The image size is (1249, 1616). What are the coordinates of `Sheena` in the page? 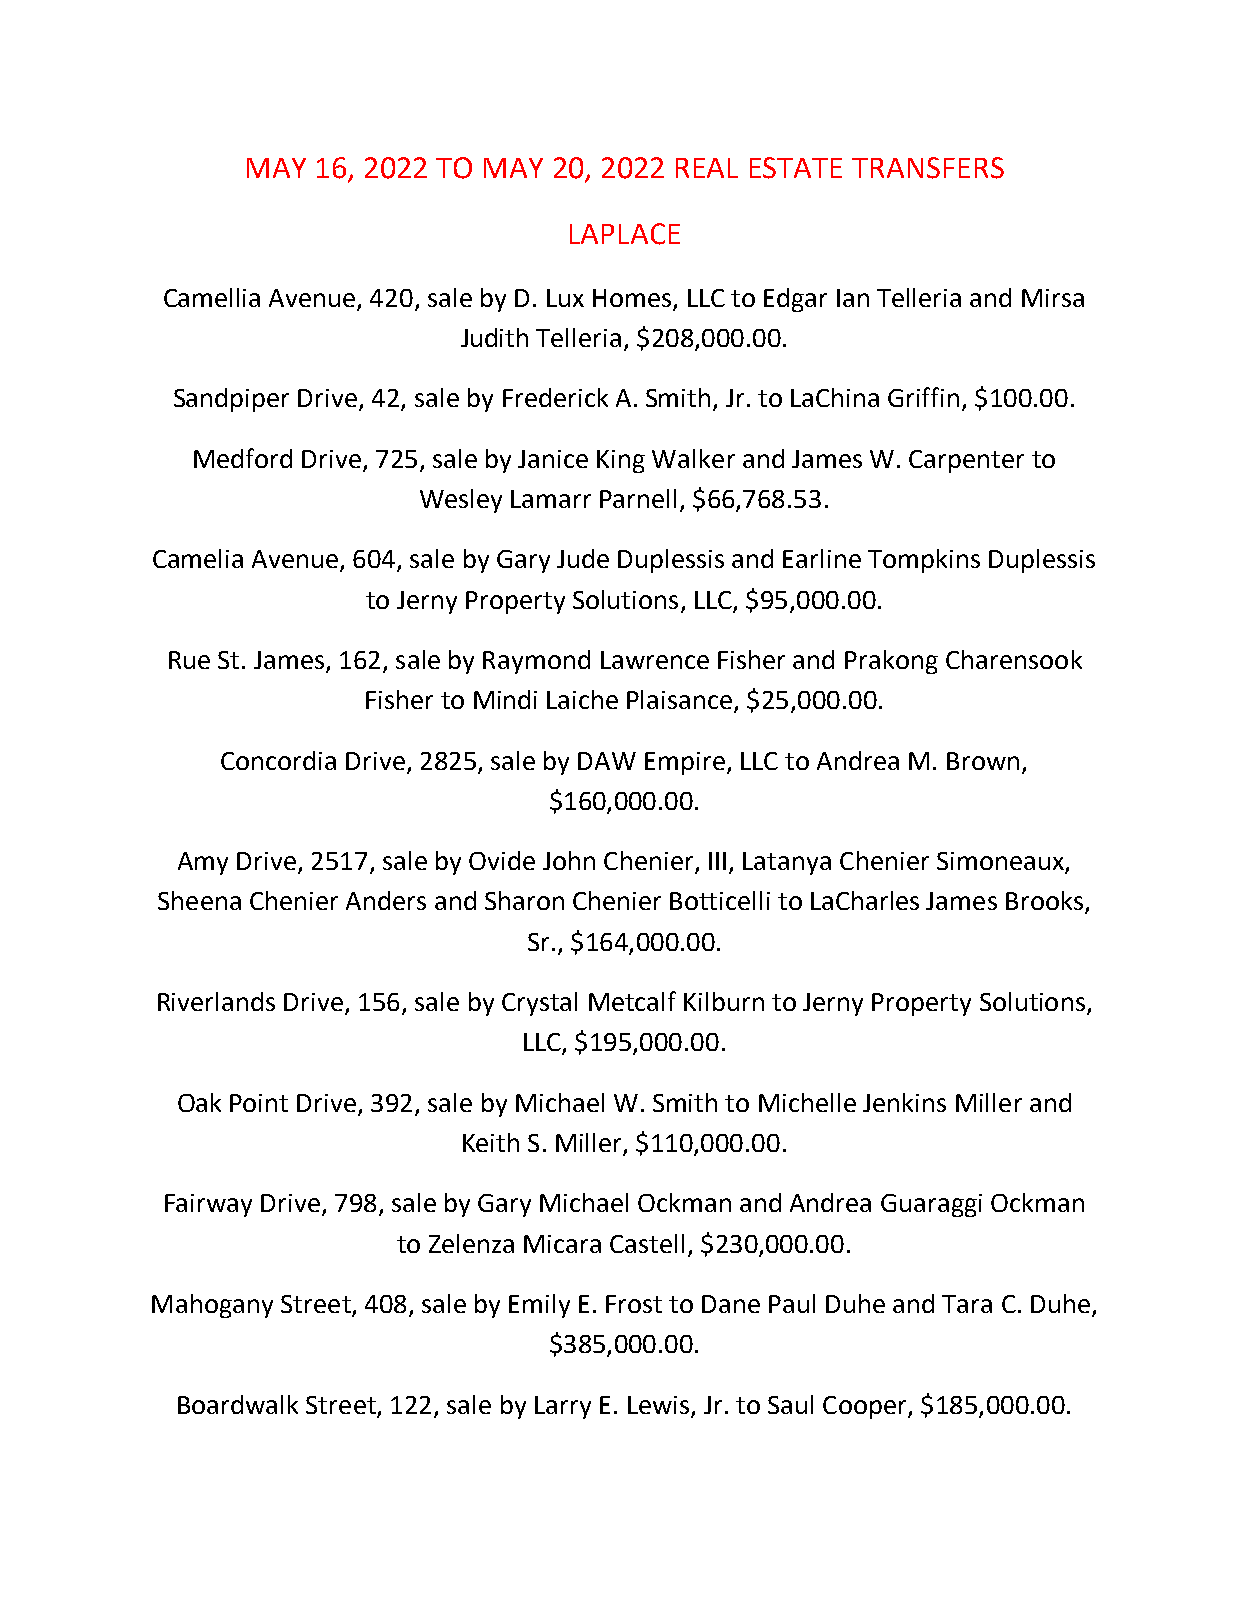 It's located at (199, 900).
